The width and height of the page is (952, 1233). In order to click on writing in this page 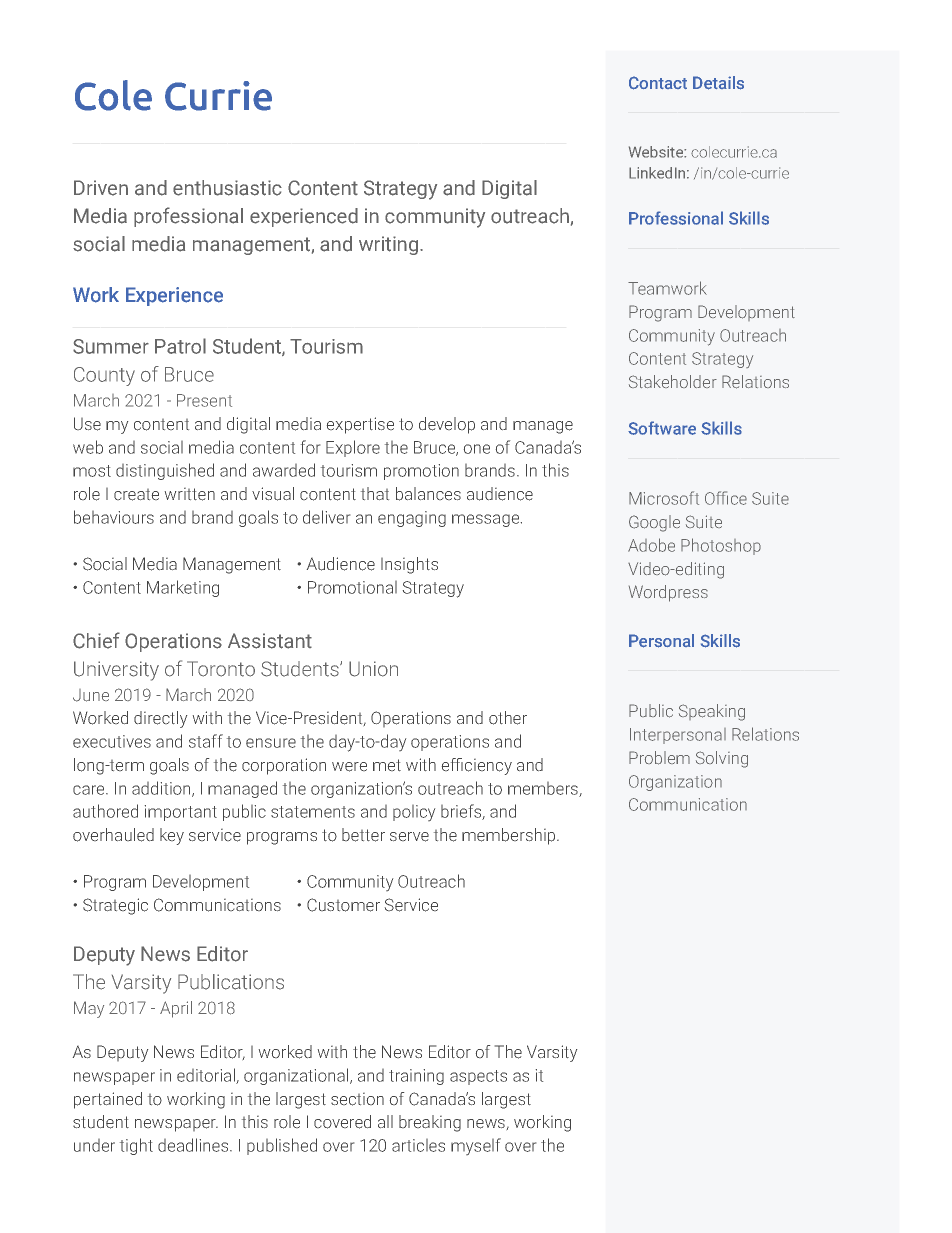, I will do `click(388, 245)`.
